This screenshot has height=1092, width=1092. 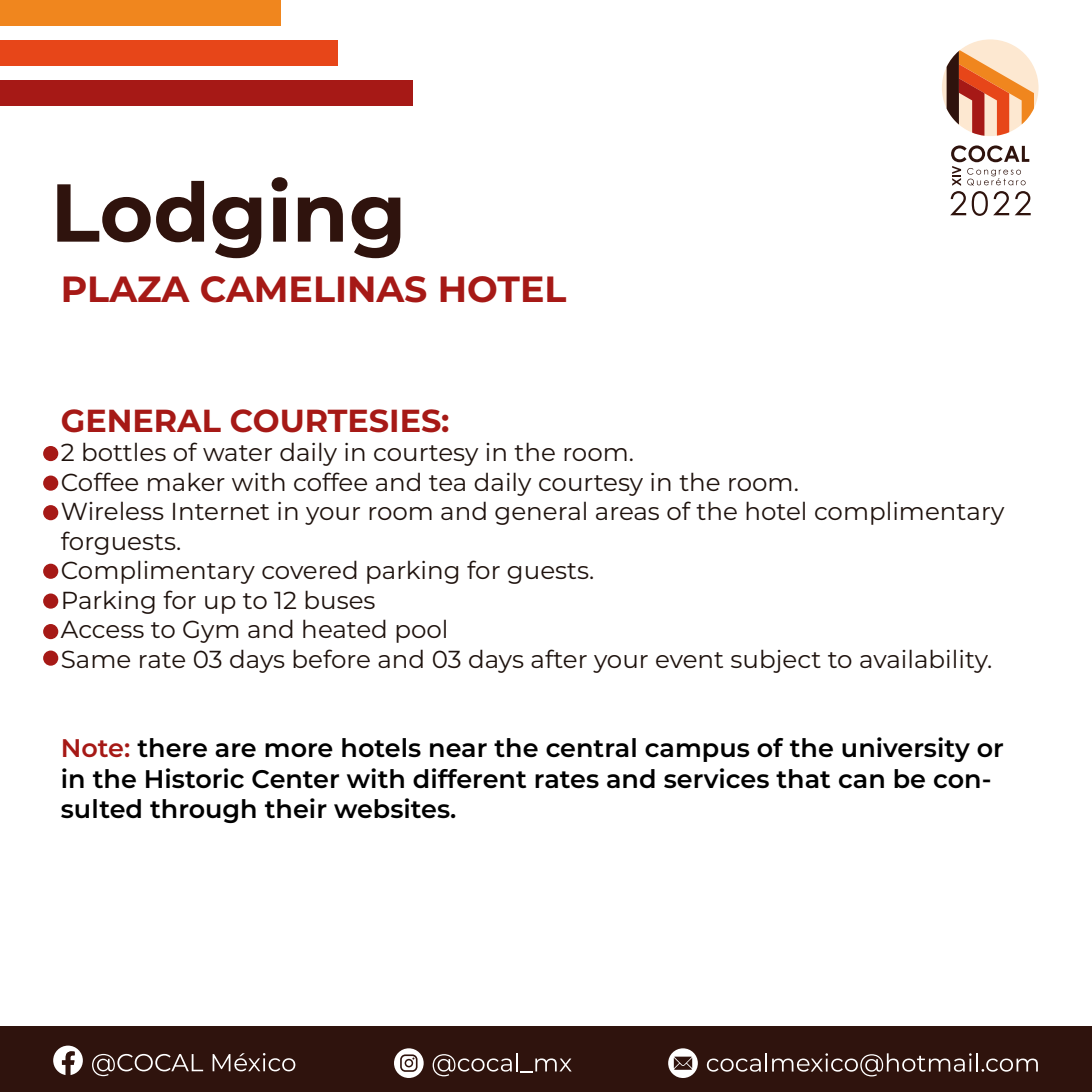 I want to click on pool, so click(x=421, y=631).
